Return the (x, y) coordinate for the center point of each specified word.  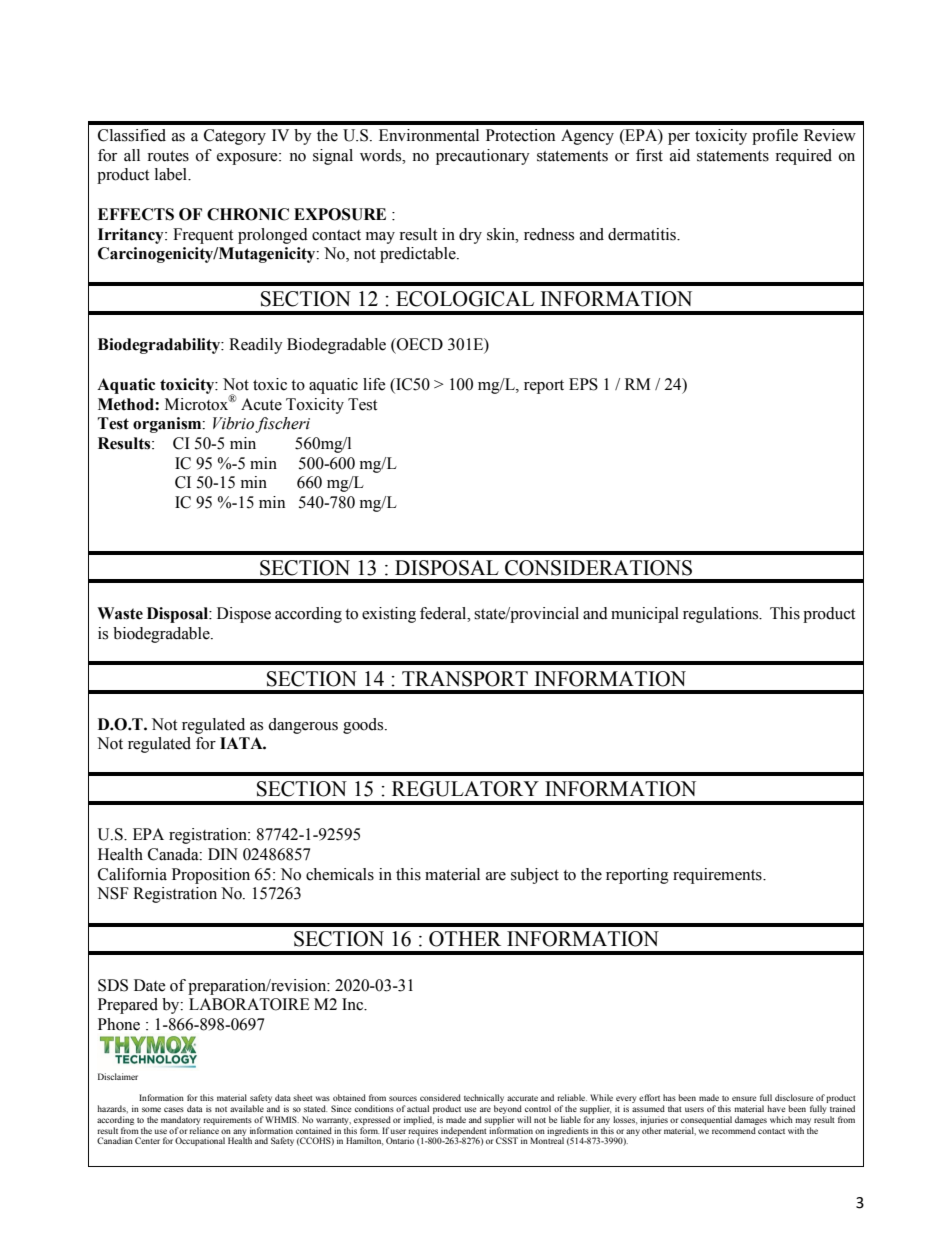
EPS (583, 384)
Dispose (244, 615)
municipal (645, 615)
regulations (722, 615)
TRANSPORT (465, 679)
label (172, 174)
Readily (256, 346)
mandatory (180, 1120)
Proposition (211, 876)
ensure (744, 1098)
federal (444, 613)
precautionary (483, 157)
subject (535, 876)
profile (775, 137)
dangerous (303, 726)
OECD (419, 344)
